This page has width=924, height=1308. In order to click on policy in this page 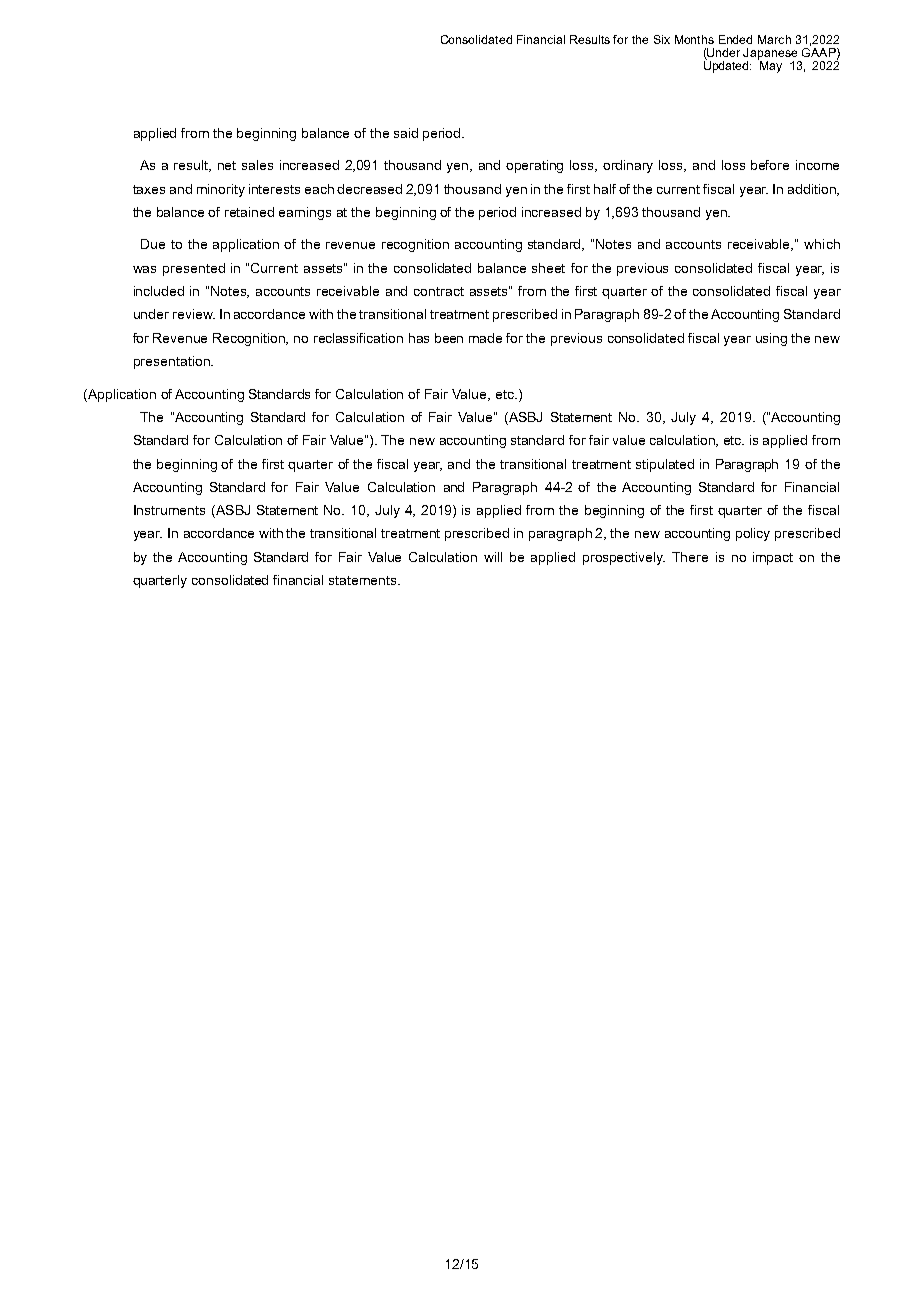, I will do `click(753, 534)`.
